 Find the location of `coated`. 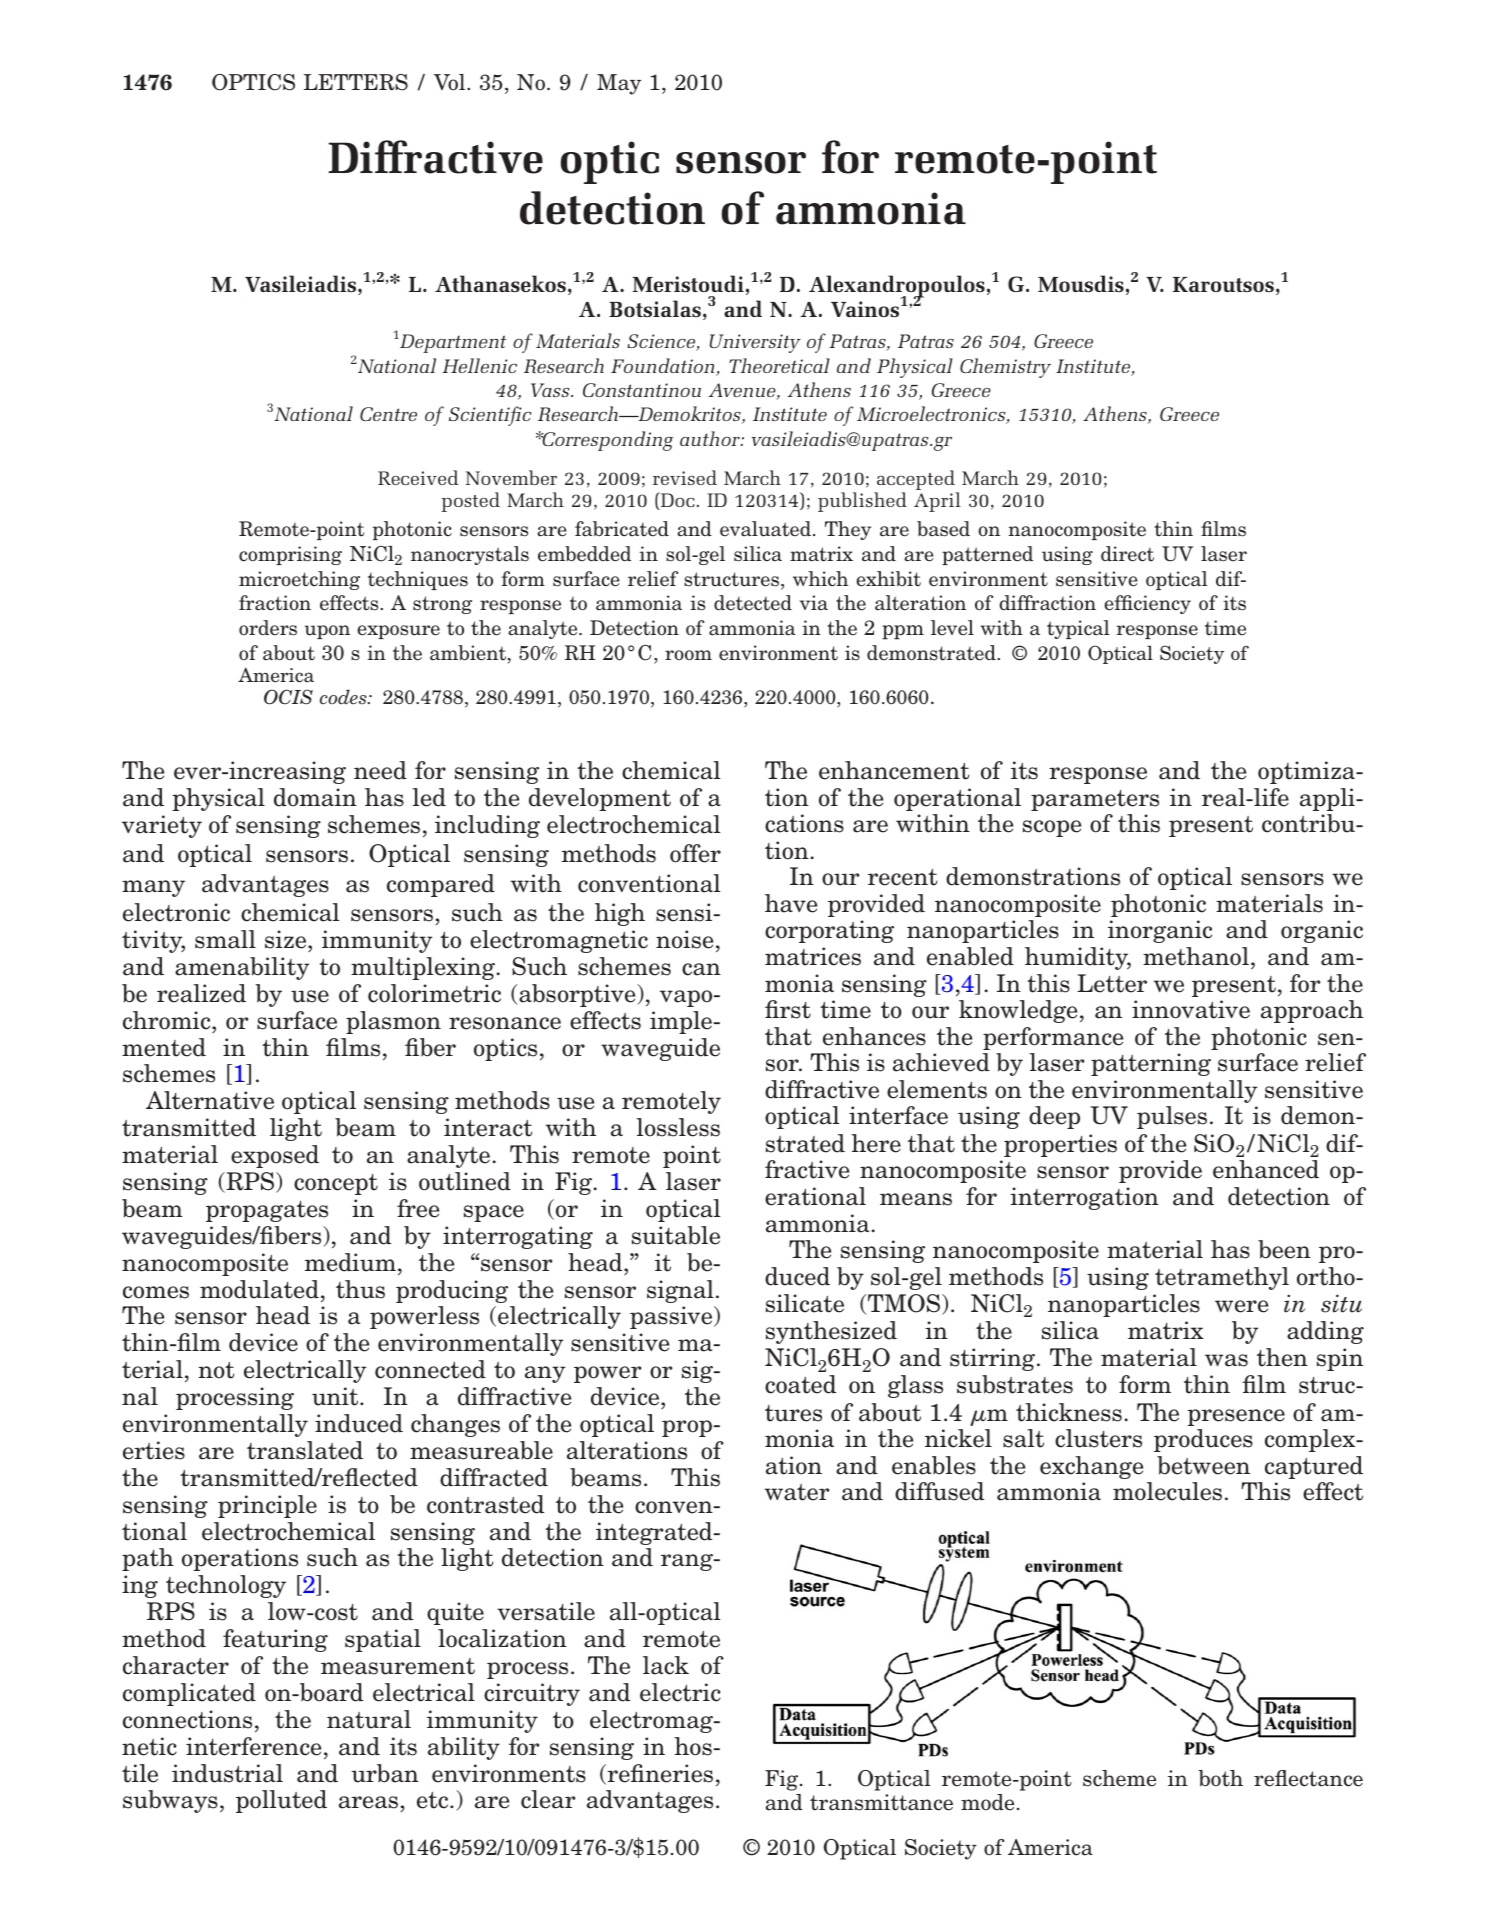

coated is located at coordinates (800, 1384).
